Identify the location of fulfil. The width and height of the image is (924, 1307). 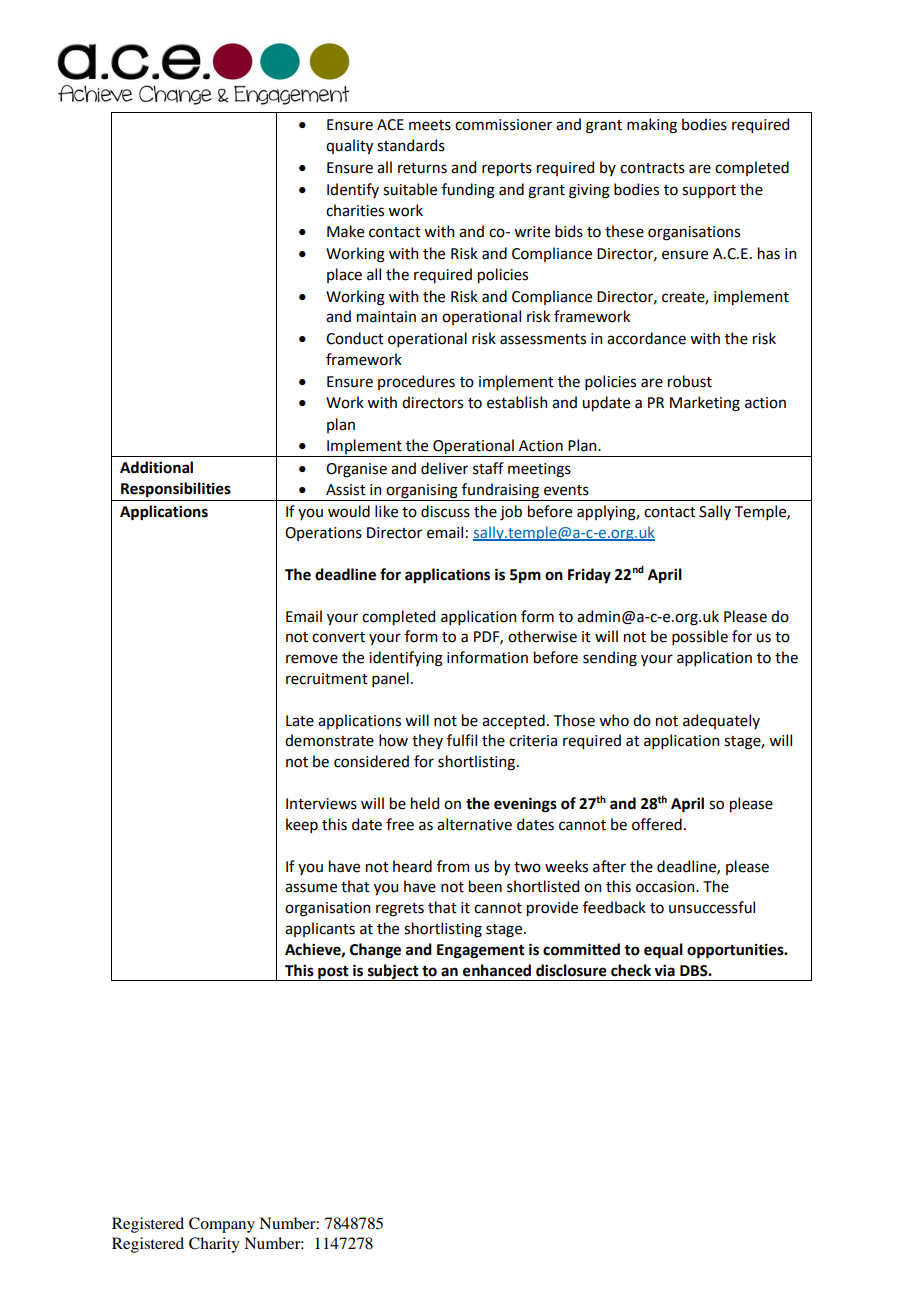
(462, 740).
